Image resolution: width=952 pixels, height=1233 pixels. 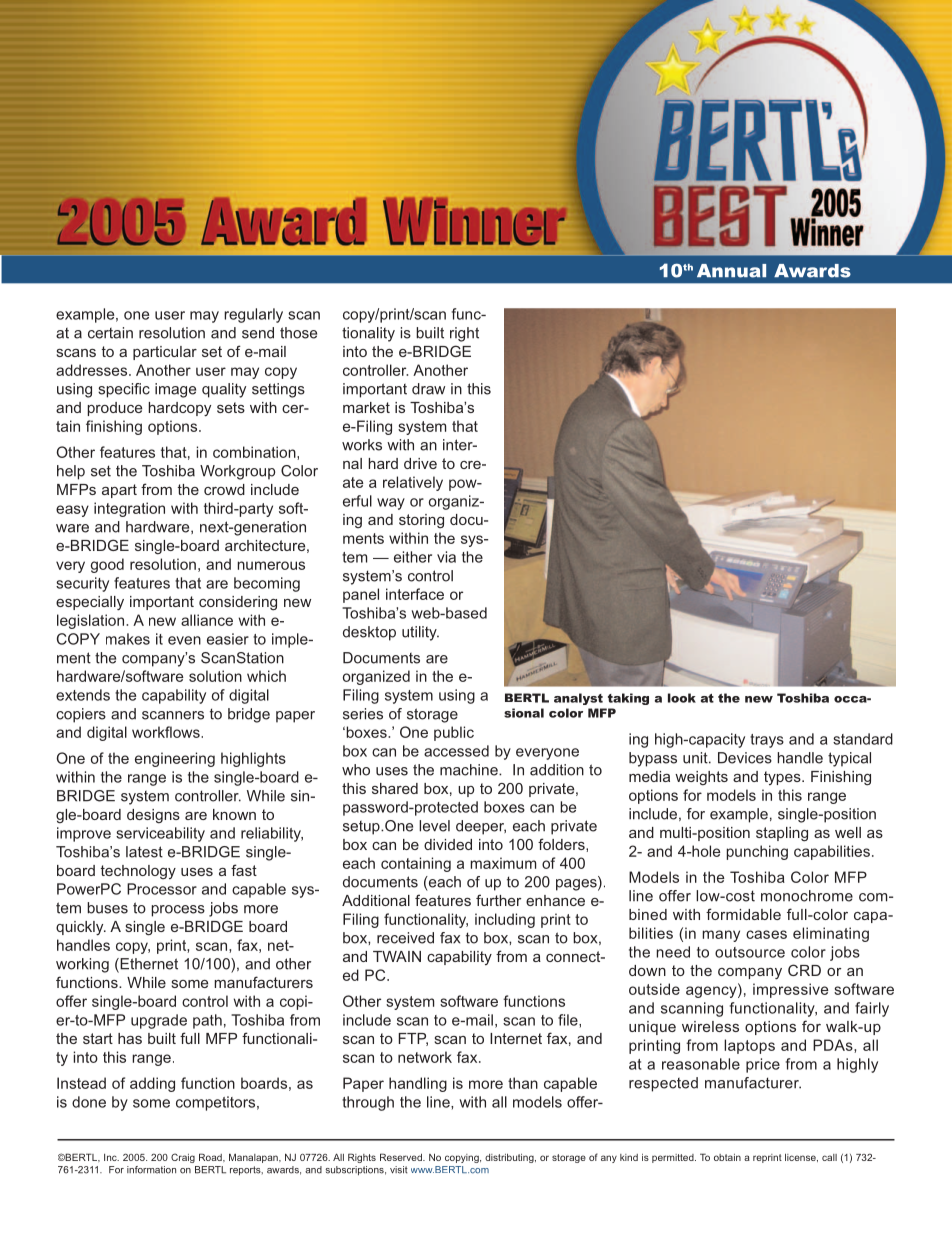 What do you see at coordinates (731, 271) in the document?
I see `Annual` at bounding box center [731, 271].
